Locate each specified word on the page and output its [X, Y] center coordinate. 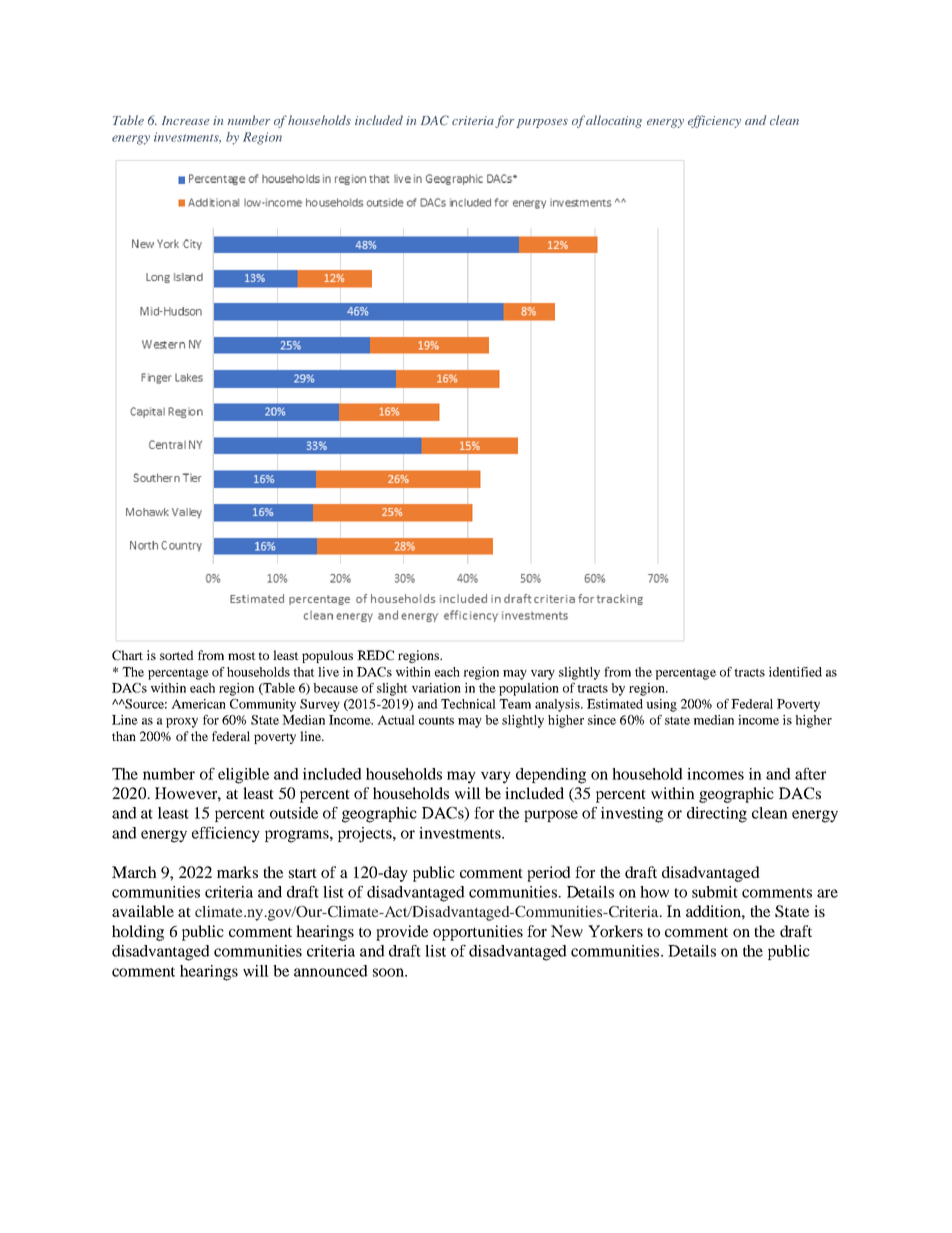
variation [436, 688]
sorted [177, 655]
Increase [186, 120]
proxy [182, 723]
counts [436, 720]
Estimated [615, 704]
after [810, 774]
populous [327, 656]
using [661, 705]
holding [138, 933]
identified [795, 672]
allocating [614, 121]
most [242, 656]
